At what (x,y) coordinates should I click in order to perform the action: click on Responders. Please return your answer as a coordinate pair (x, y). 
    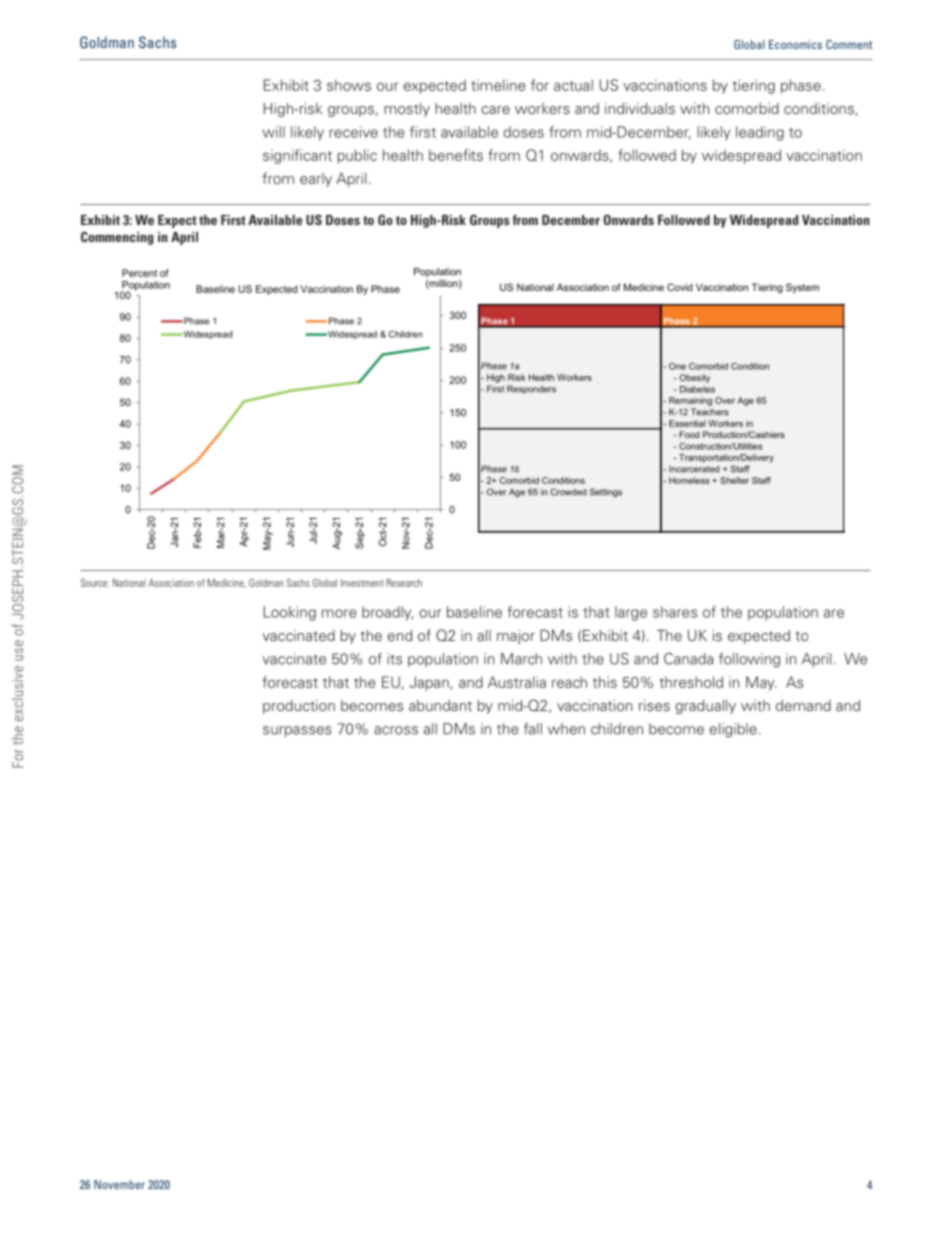
    Looking at the image, I should click on (531, 389).
